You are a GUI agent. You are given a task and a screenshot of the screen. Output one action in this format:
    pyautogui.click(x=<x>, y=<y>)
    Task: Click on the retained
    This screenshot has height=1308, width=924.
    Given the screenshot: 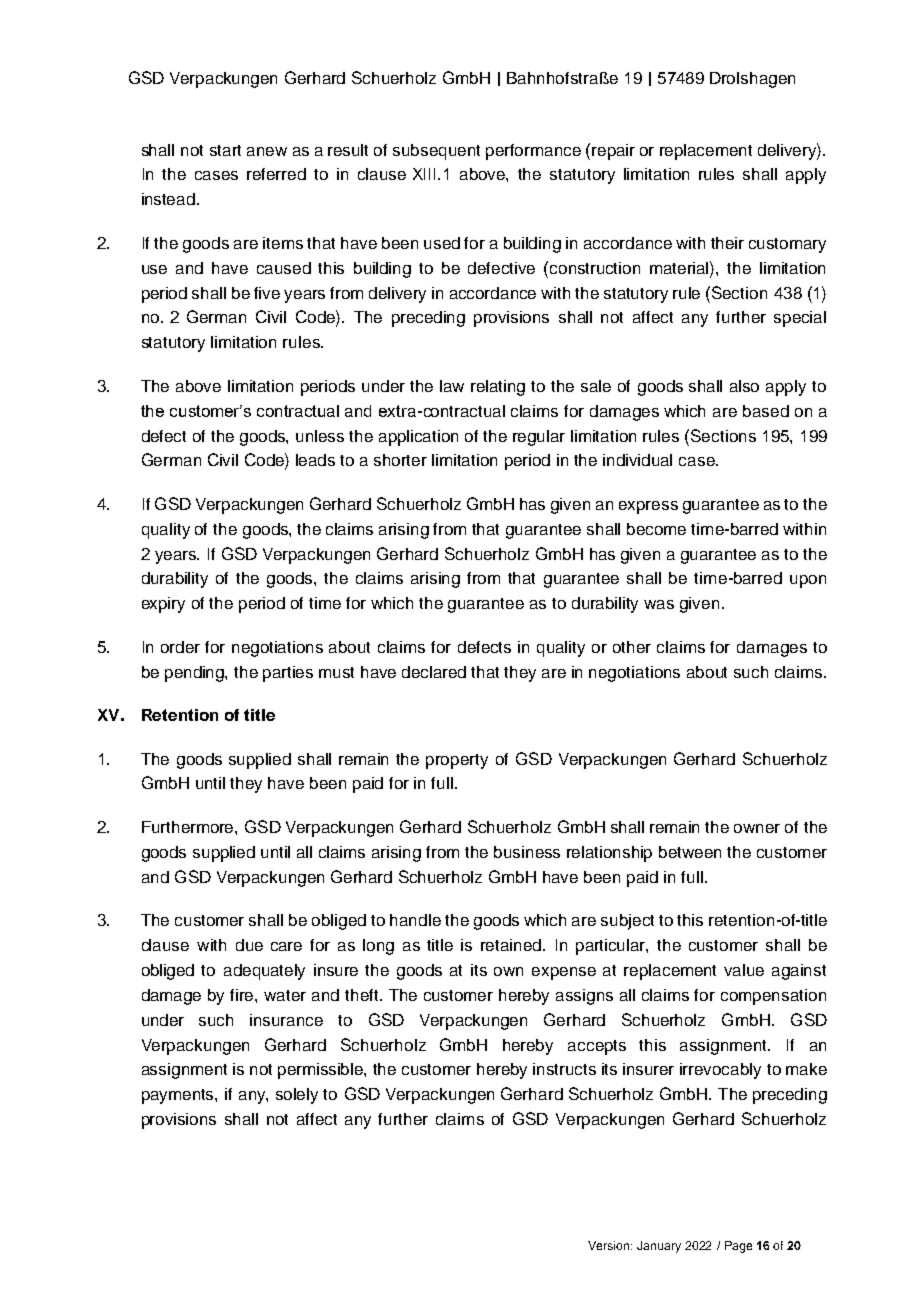 What is the action you would take?
    pyautogui.click(x=512, y=945)
